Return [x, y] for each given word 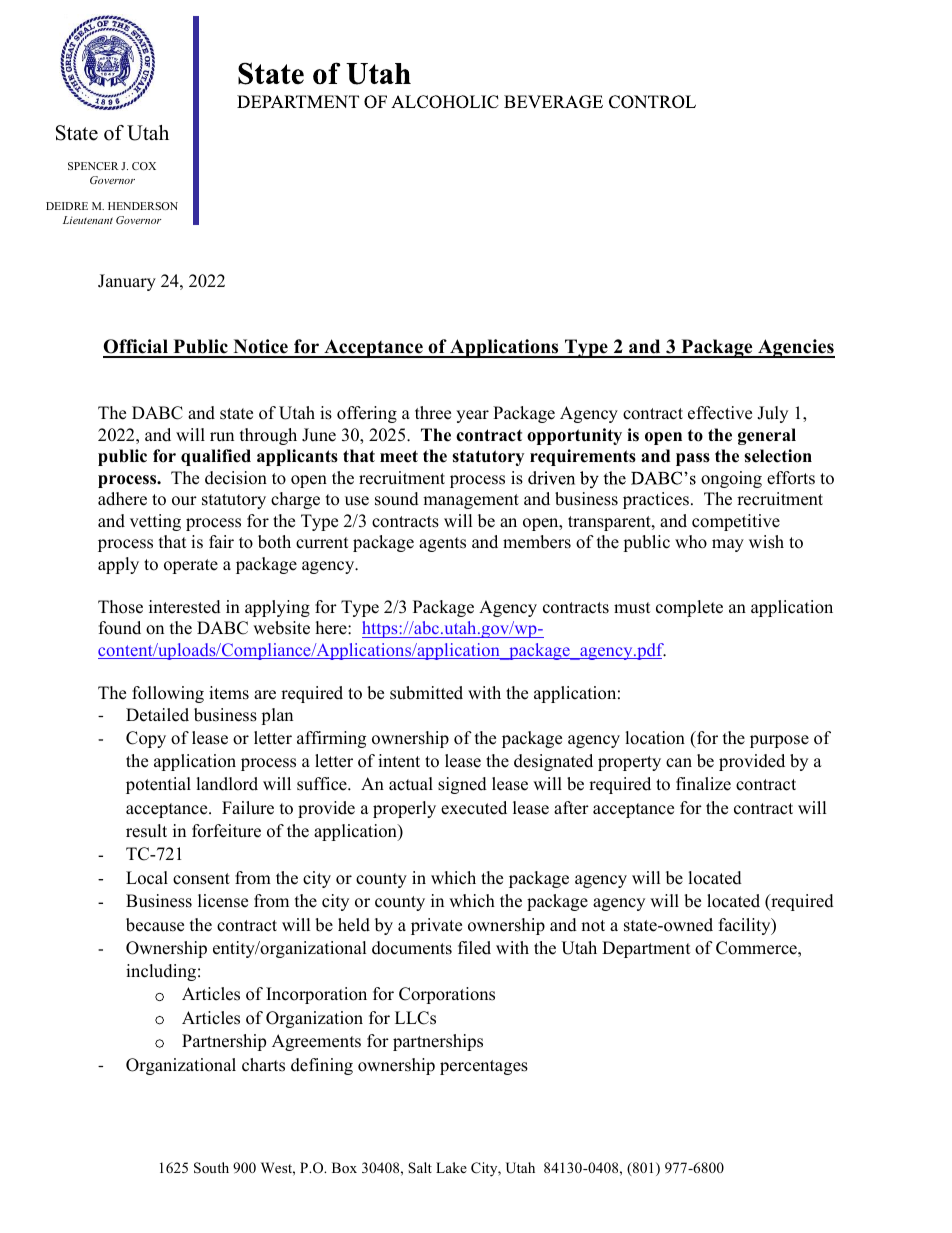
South [211, 1168]
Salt [420, 1168]
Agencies [795, 348]
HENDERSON [143, 206]
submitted [426, 693]
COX [144, 166]
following [168, 694]
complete [689, 608]
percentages [484, 1067]
